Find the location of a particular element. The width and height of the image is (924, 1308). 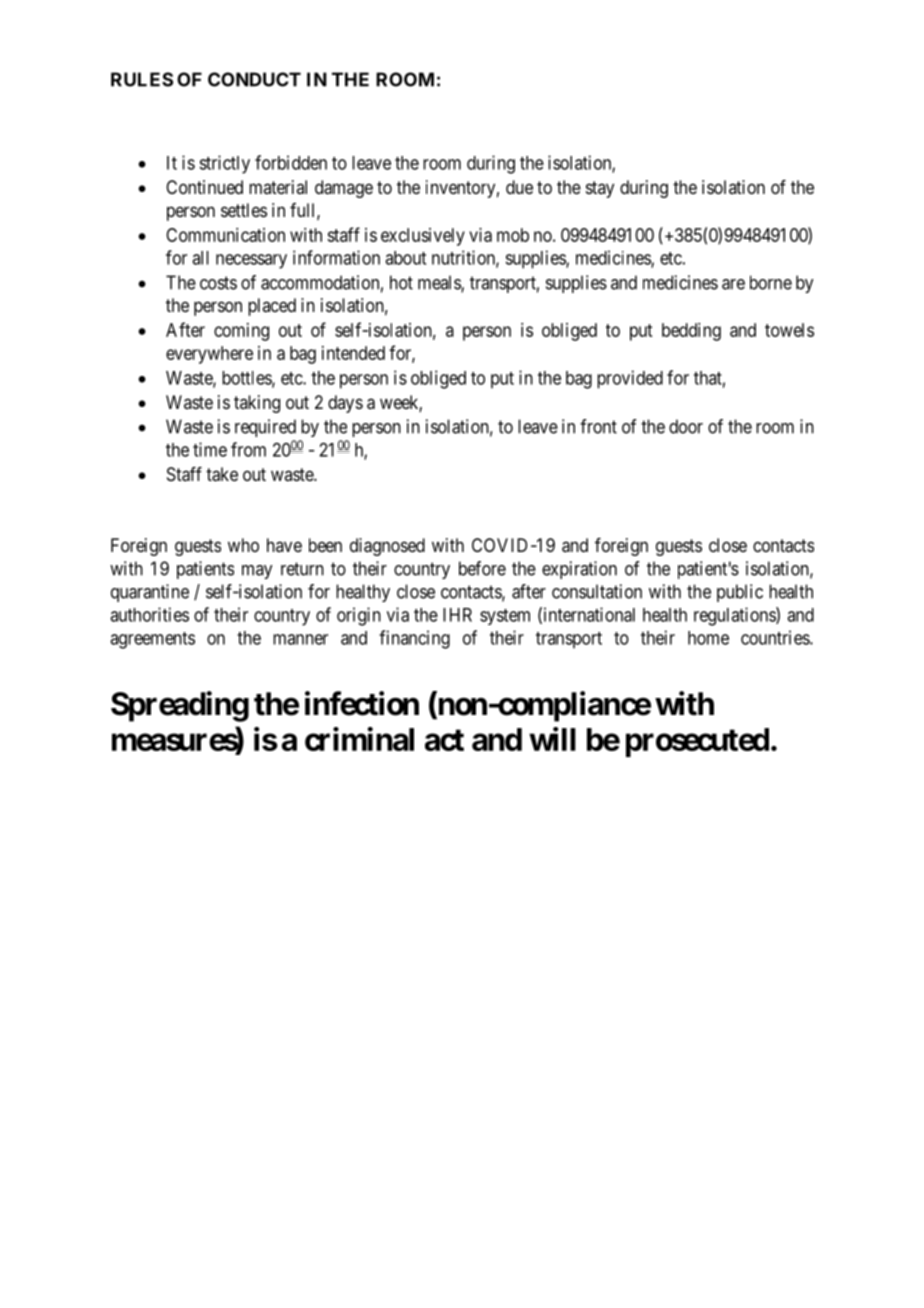

prosecuted is located at coordinates (697, 742).
